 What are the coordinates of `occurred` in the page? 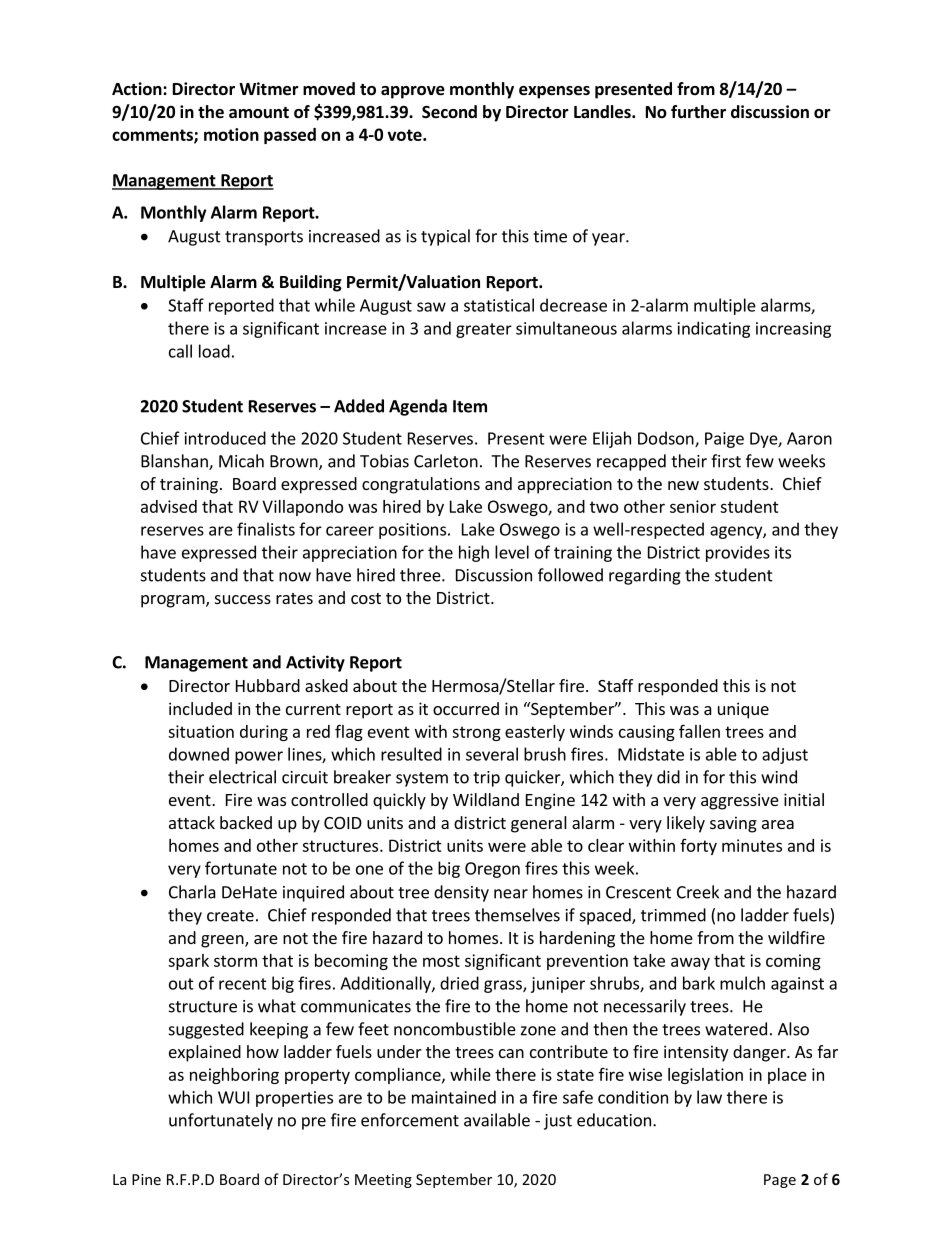 It's located at (466, 708).
